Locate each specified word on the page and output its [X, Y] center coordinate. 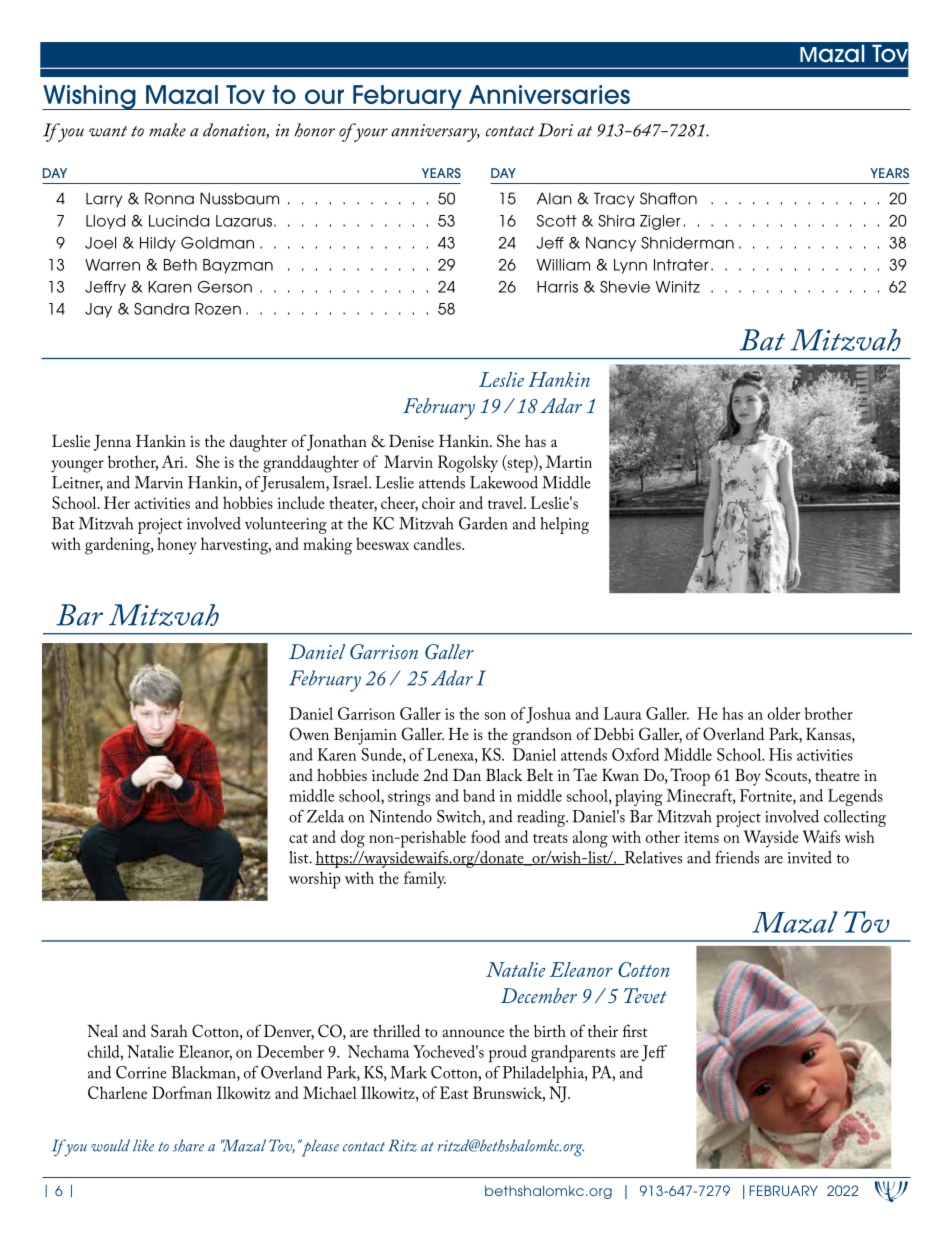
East [454, 1092]
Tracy [614, 199]
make [167, 130]
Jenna [112, 443]
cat [298, 838]
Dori [555, 130]
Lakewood [504, 482]
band [479, 795]
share [188, 1145]
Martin [569, 461]
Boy [748, 777]
